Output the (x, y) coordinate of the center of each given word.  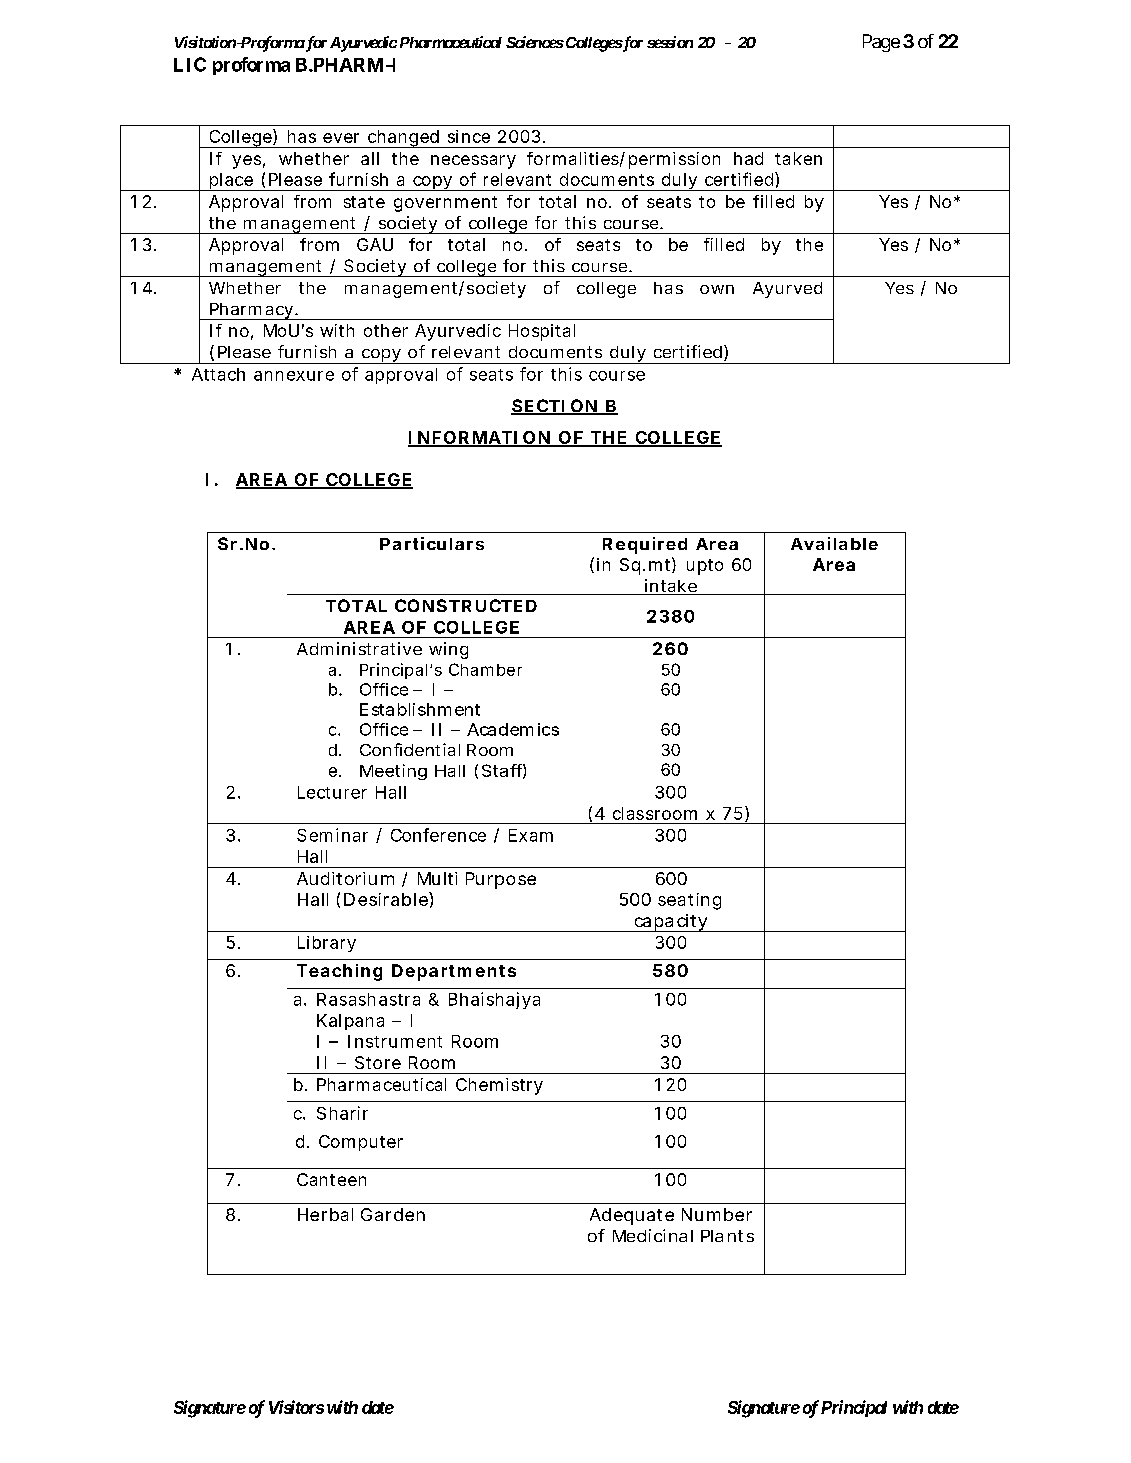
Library (327, 944)
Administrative (359, 648)
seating (689, 901)
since (469, 136)
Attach (218, 374)
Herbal (325, 1214)
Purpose (501, 880)
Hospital (542, 332)
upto (705, 567)
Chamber (485, 669)
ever (341, 138)
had (748, 158)
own (717, 289)
